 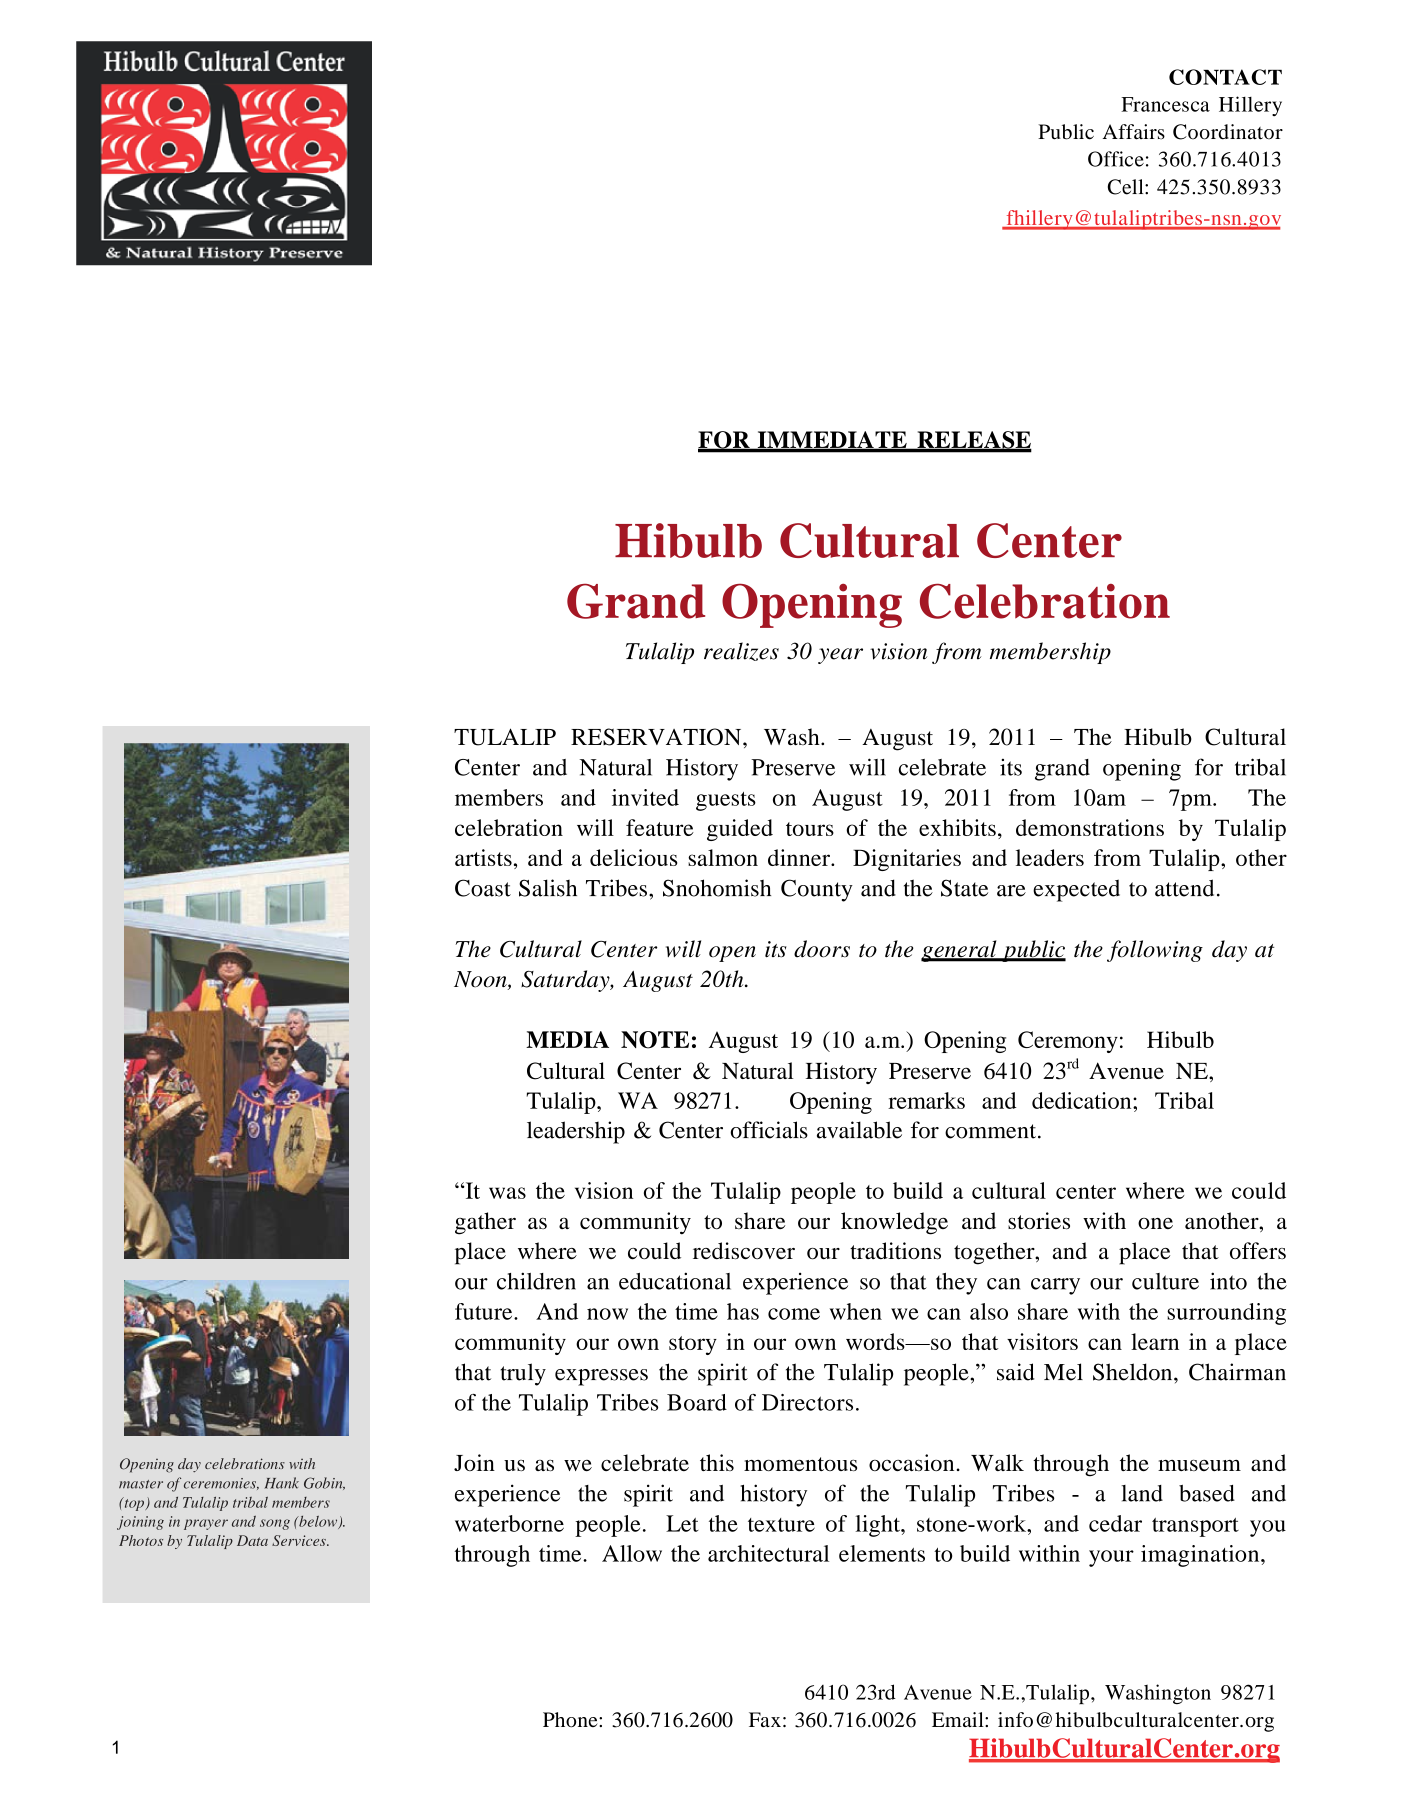 I want to click on Office, so click(x=1116, y=159).
